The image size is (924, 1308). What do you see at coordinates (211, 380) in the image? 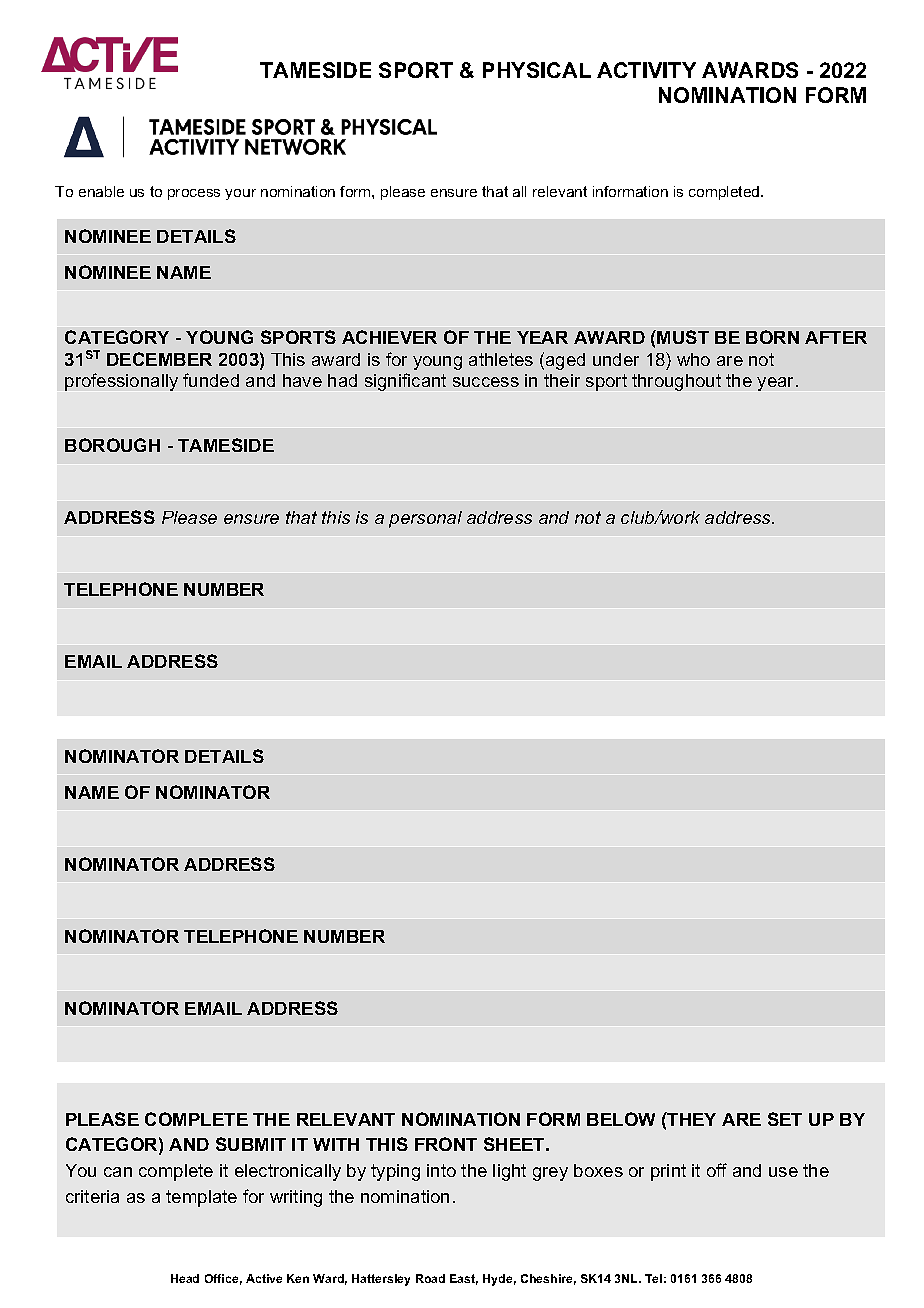
I see `funded` at bounding box center [211, 380].
